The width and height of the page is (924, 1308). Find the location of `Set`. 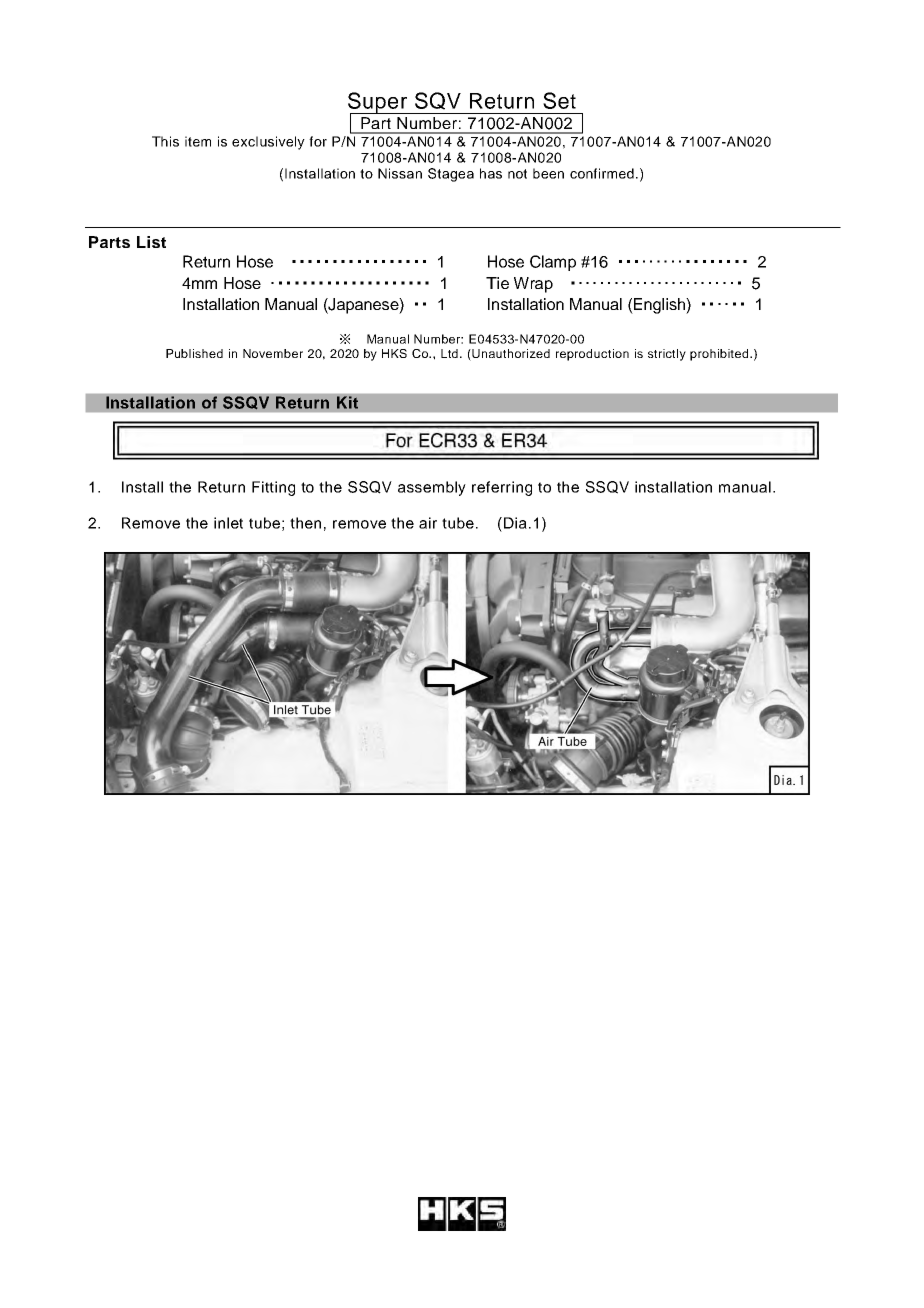

Set is located at coordinates (559, 100).
